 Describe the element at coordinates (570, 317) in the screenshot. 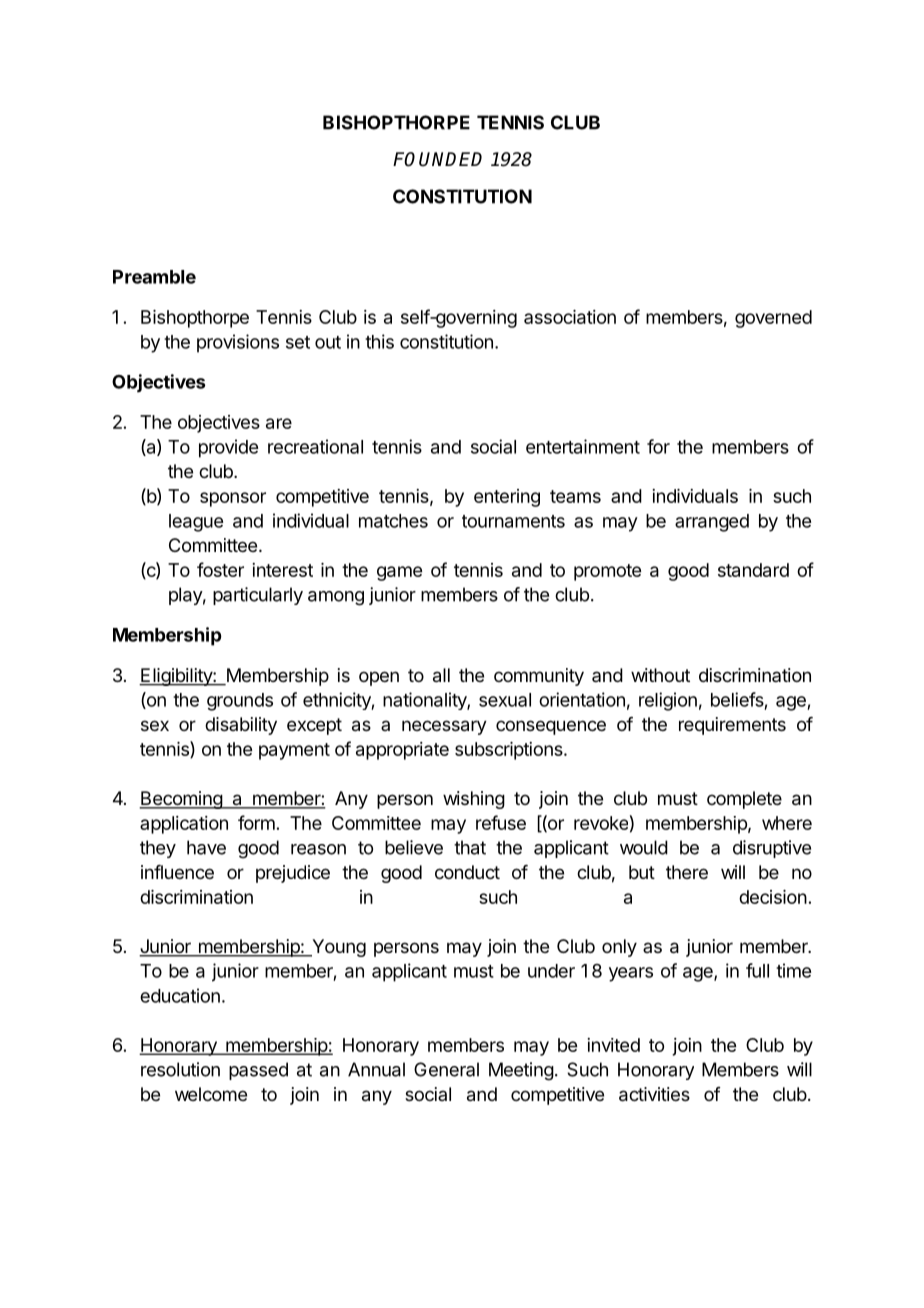

I see `association` at that location.
